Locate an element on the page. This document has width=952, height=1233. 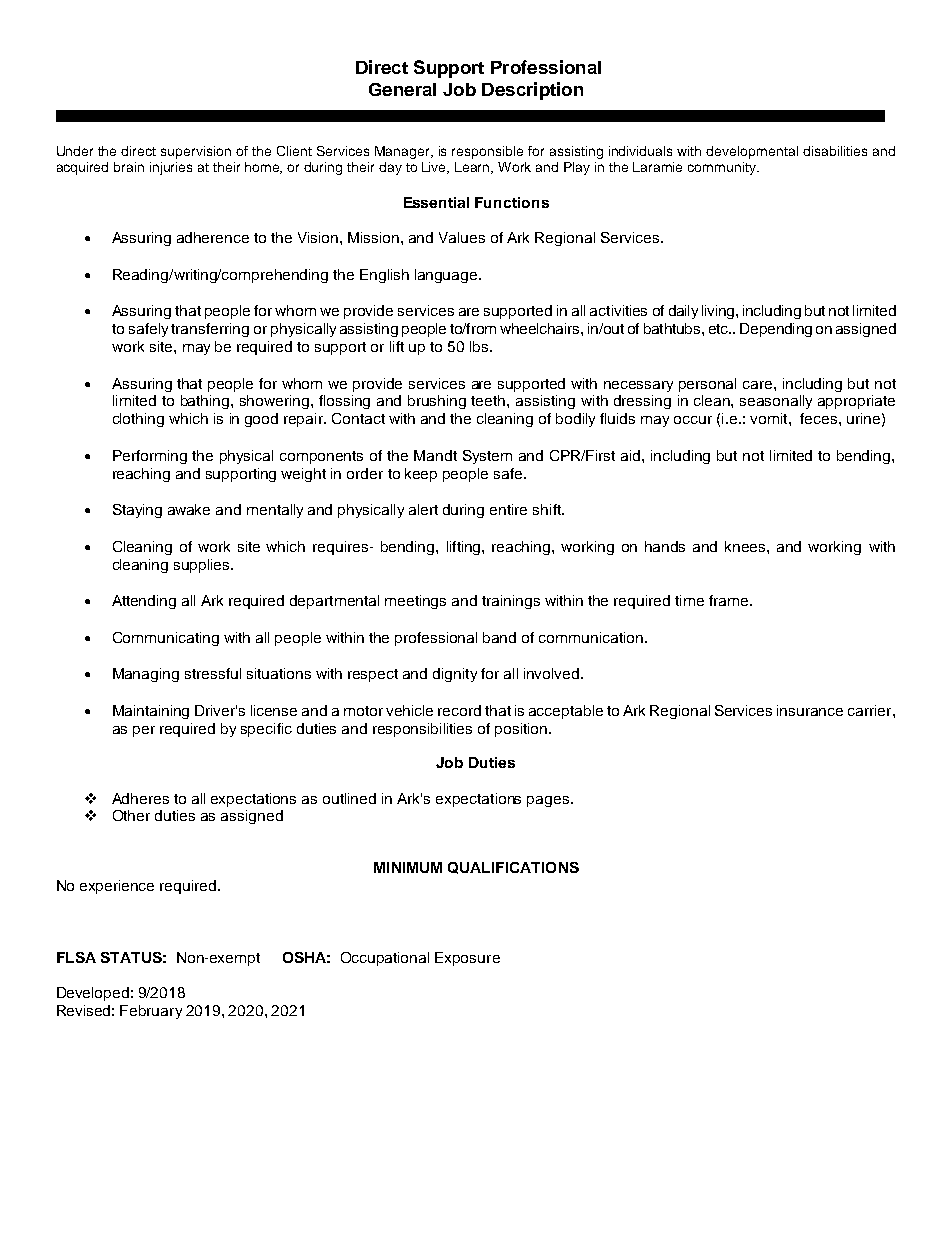
frame is located at coordinates (730, 600).
